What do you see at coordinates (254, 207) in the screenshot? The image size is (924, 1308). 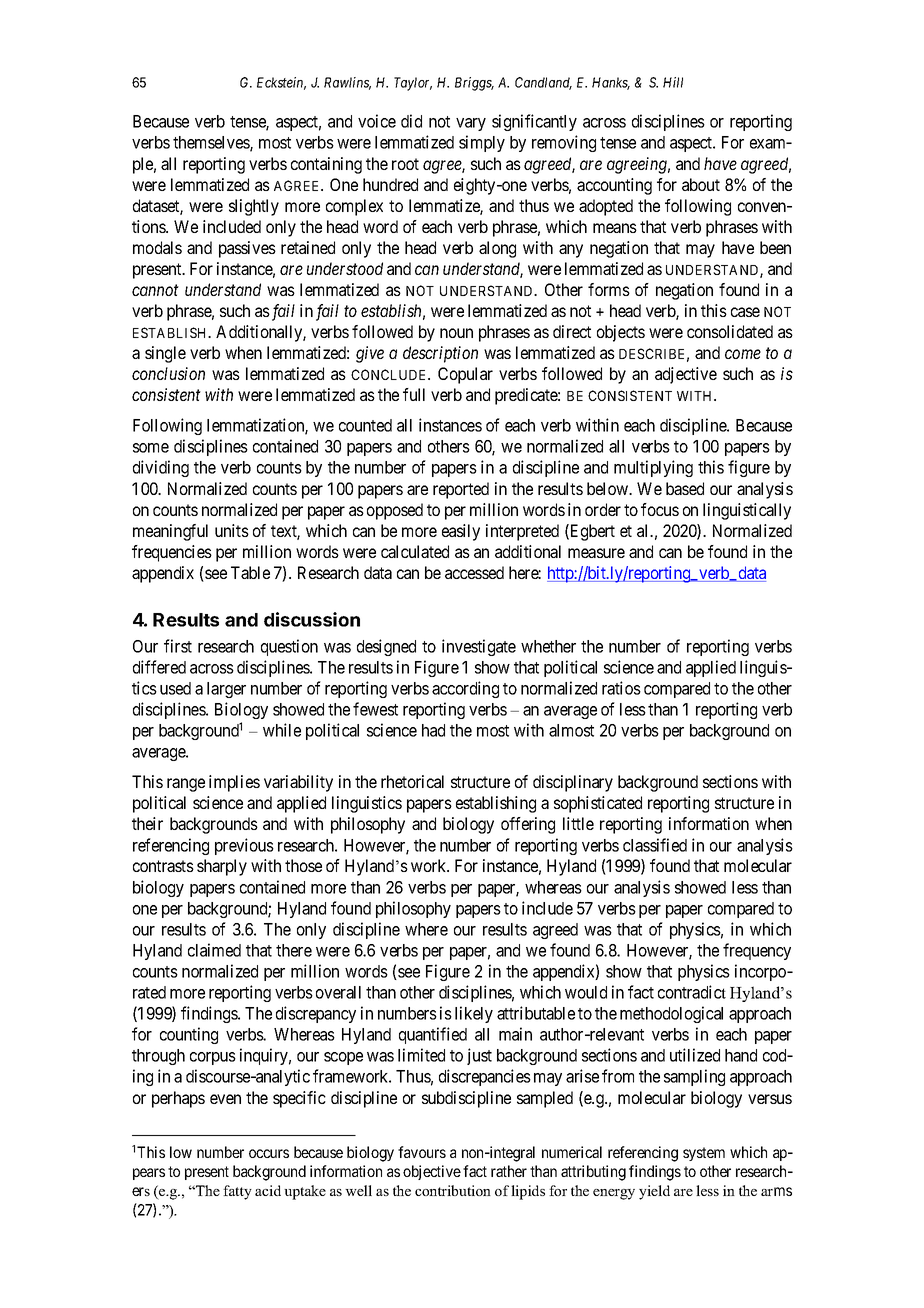 I see `slightly` at bounding box center [254, 207].
